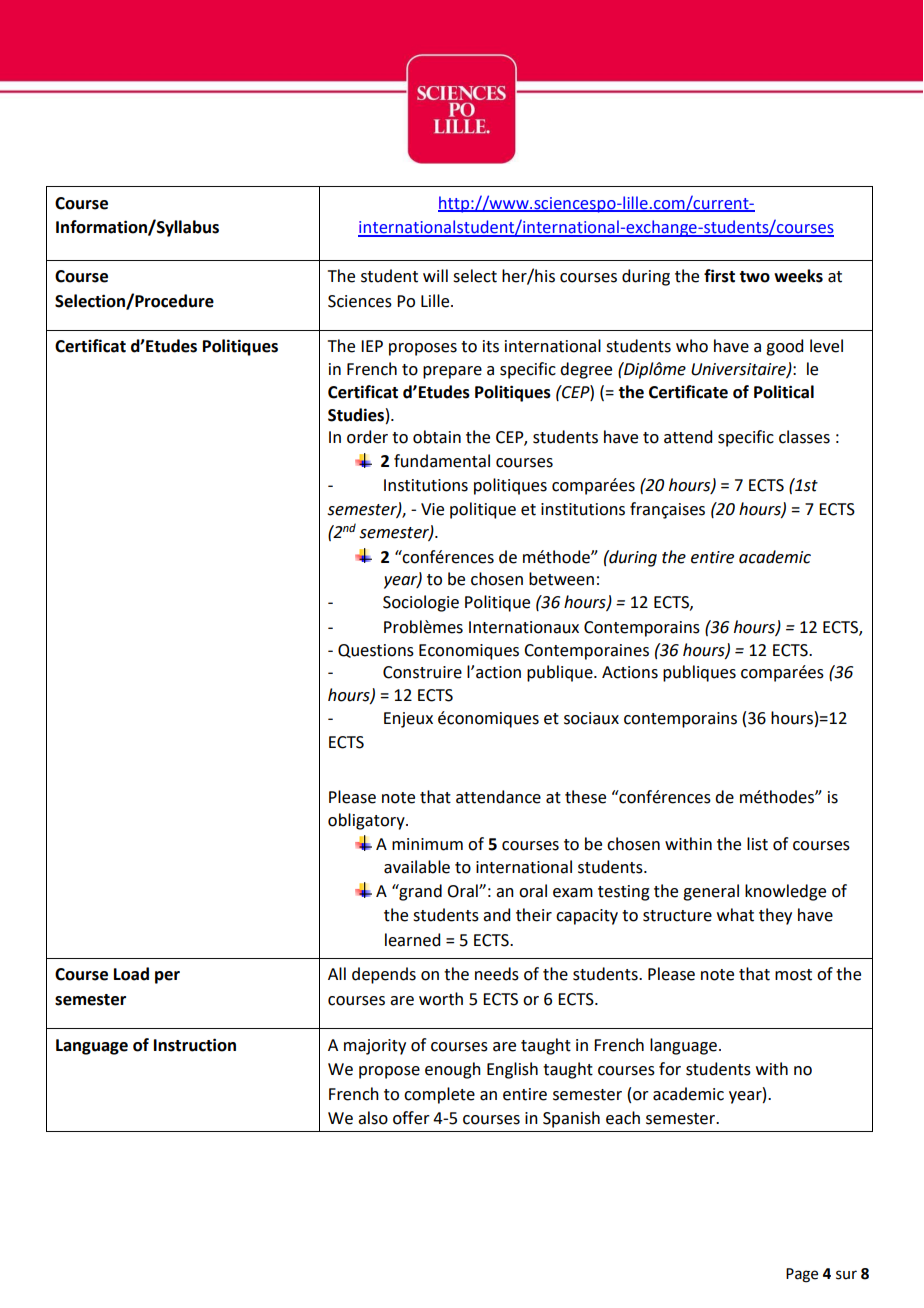 The height and width of the page is (1308, 924). Describe the element at coordinates (754, 277) in the page. I see `two` at that location.
